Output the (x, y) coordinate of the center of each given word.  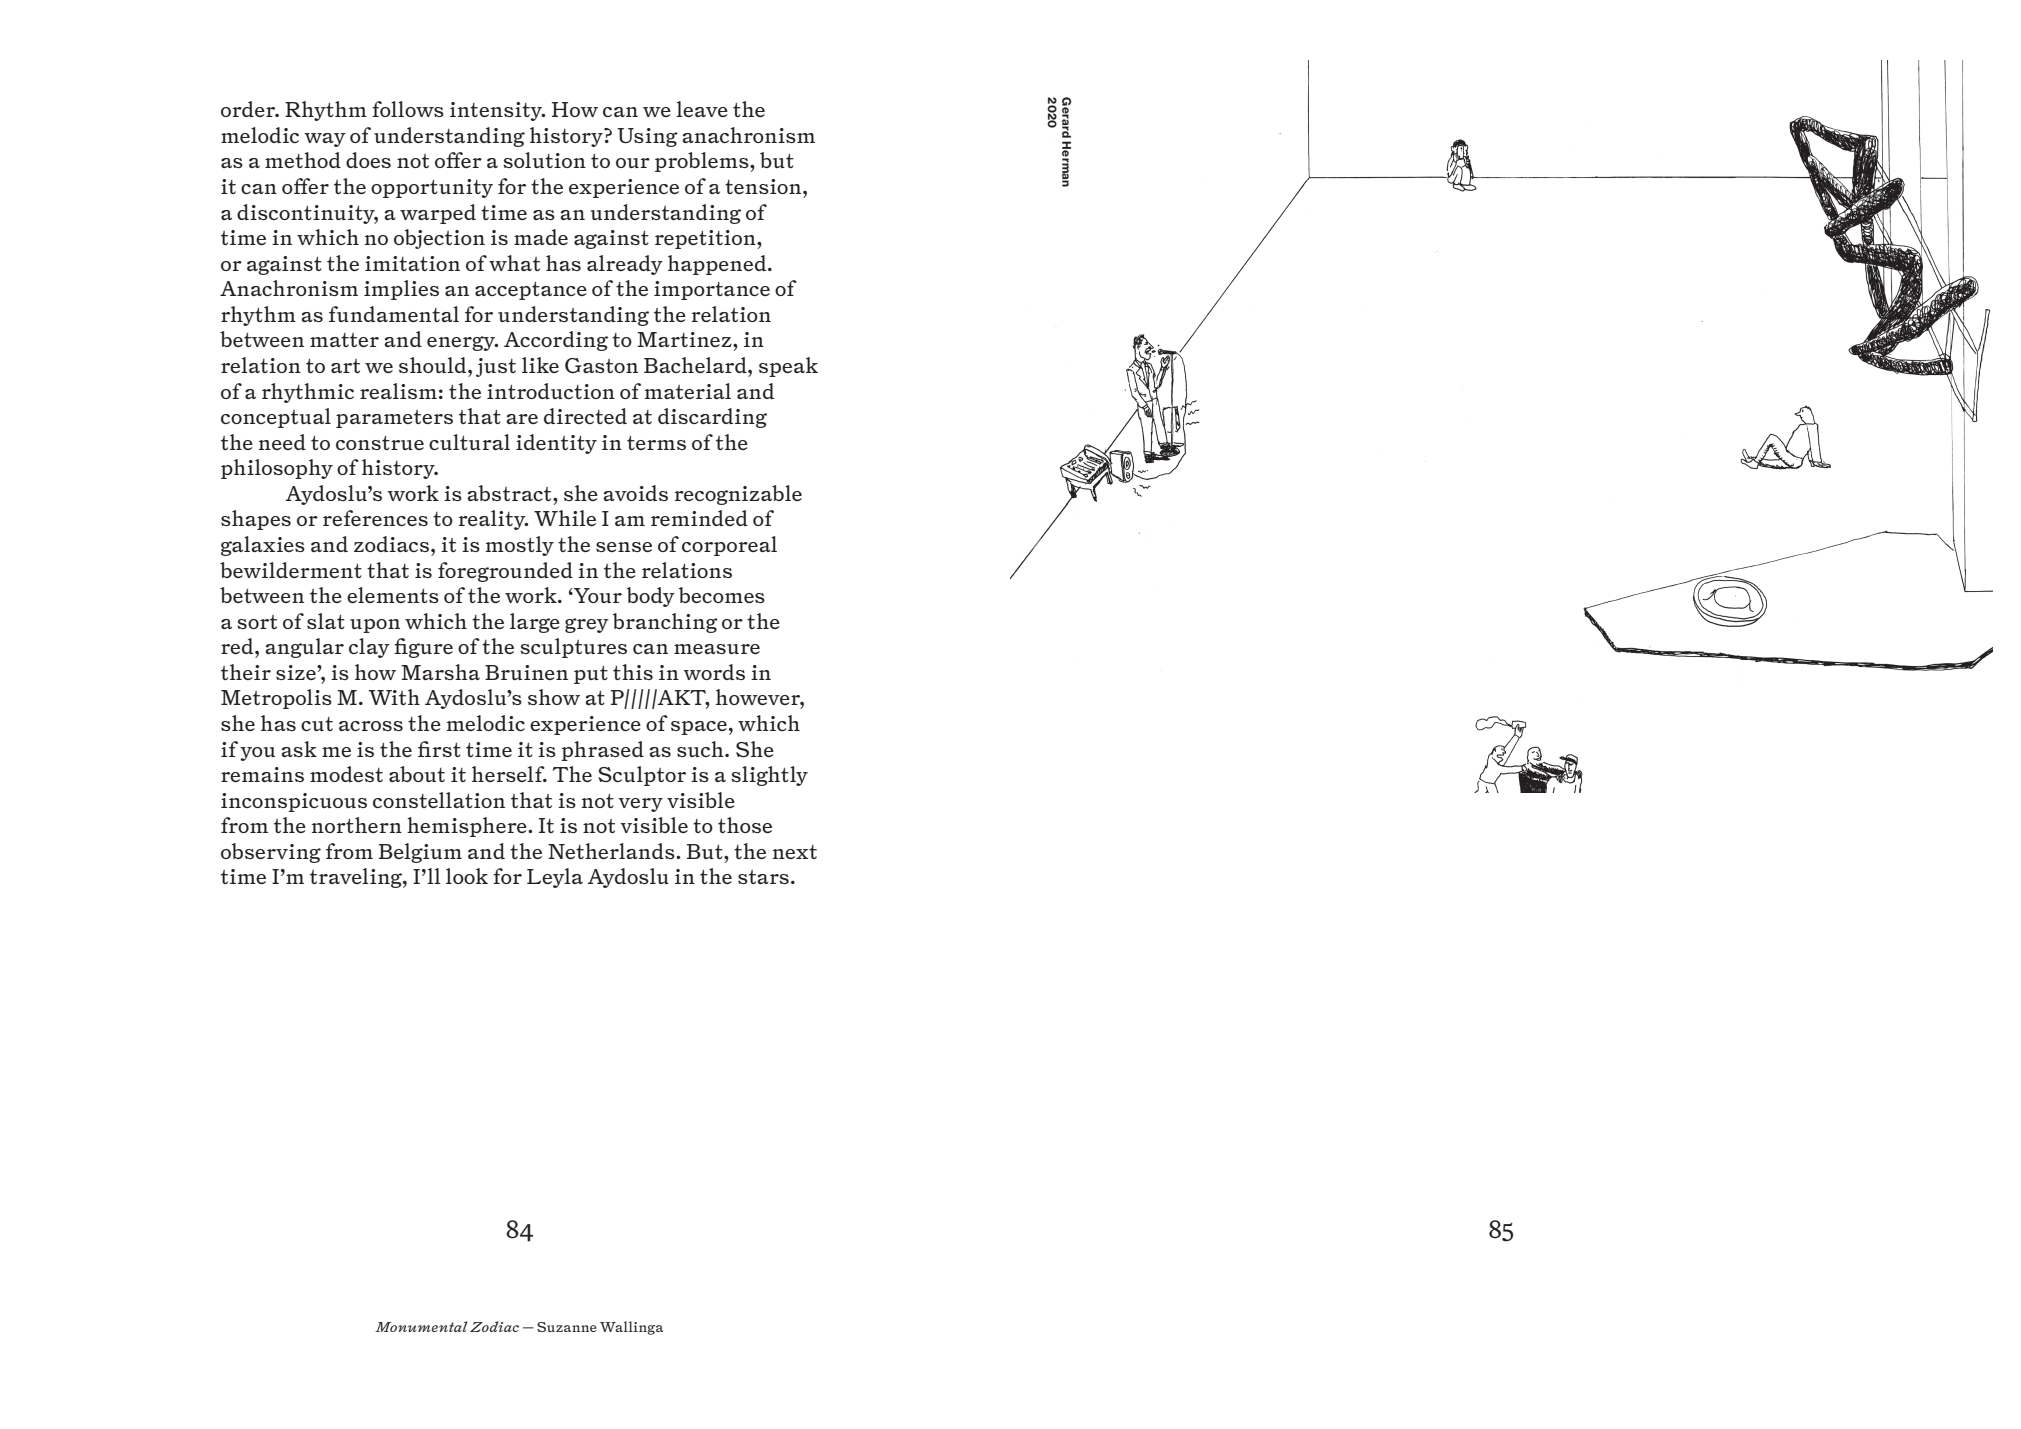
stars (763, 877)
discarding (712, 418)
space (699, 728)
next (795, 852)
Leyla (555, 878)
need (282, 442)
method (303, 160)
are (522, 419)
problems (703, 162)
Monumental (421, 1326)
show (554, 697)
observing (271, 853)
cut (317, 724)
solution (544, 160)
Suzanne (567, 1327)
